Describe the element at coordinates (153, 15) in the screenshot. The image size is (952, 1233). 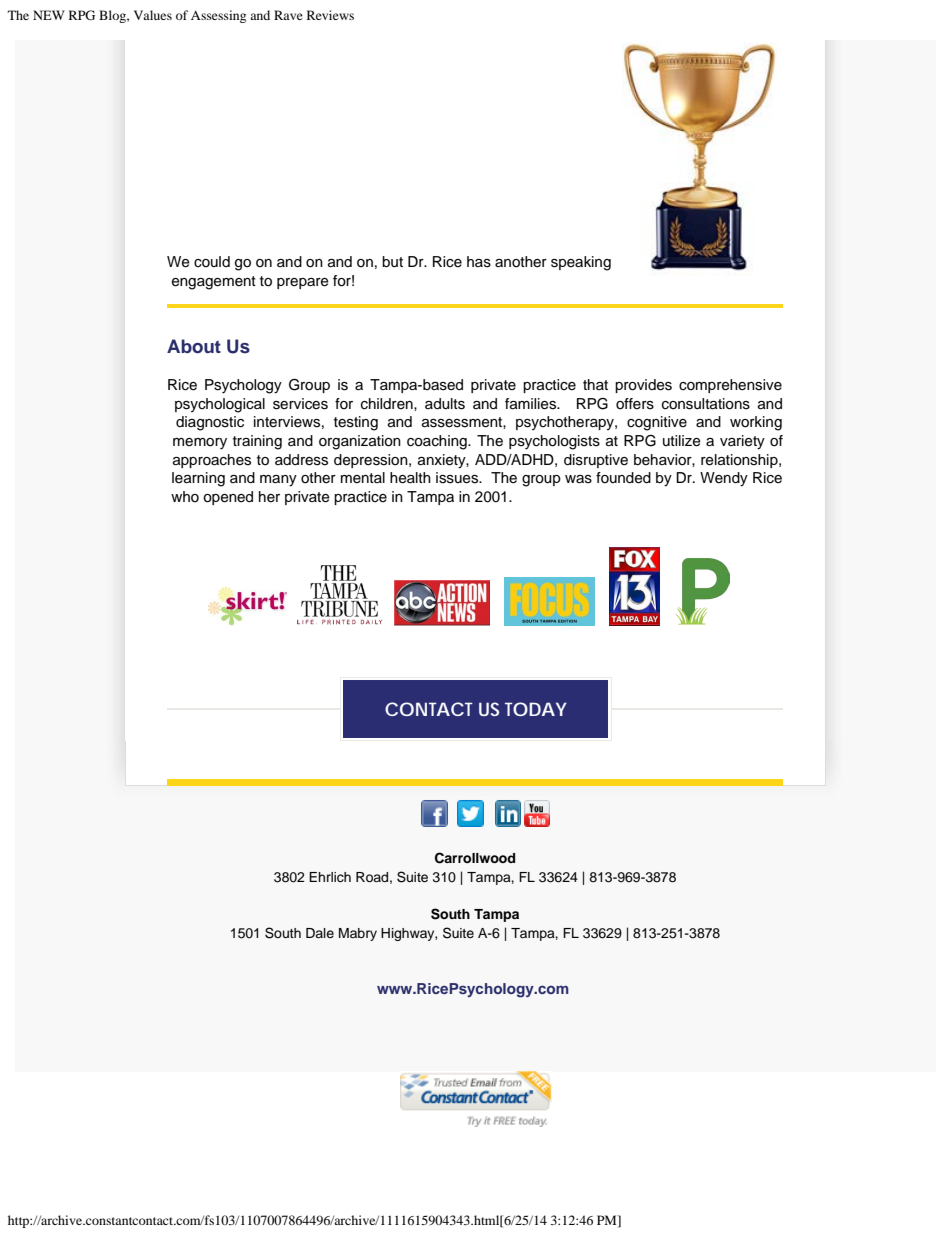
I see `Values` at that location.
